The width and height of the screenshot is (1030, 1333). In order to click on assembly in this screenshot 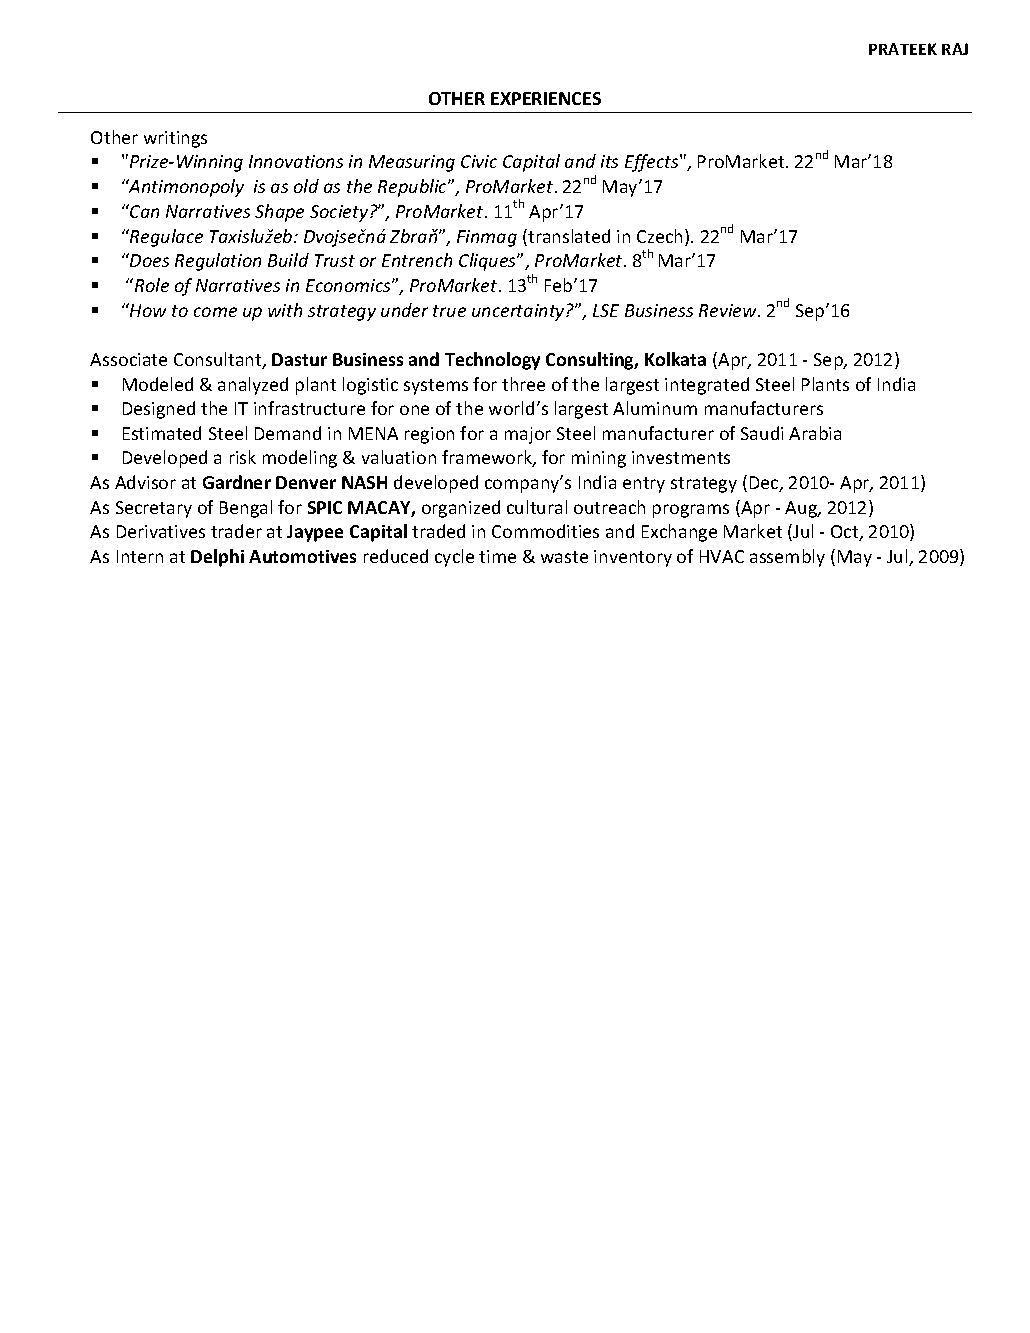, I will do `click(787, 558)`.
